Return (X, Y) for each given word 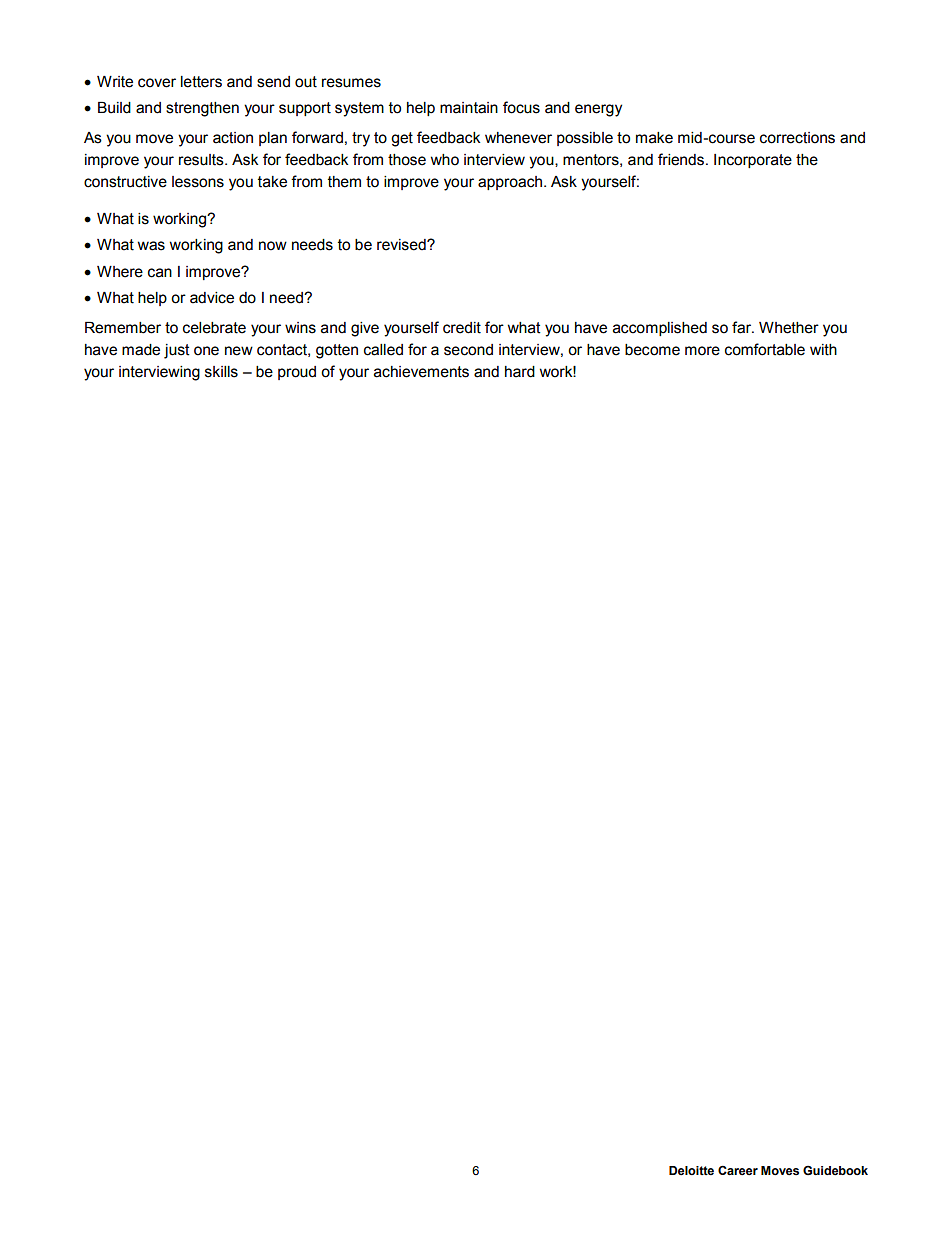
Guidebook (835, 1170)
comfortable (765, 349)
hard (520, 372)
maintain (469, 108)
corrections (797, 138)
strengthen (202, 109)
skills (221, 372)
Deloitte (691, 1171)
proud (297, 373)
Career (738, 1170)
